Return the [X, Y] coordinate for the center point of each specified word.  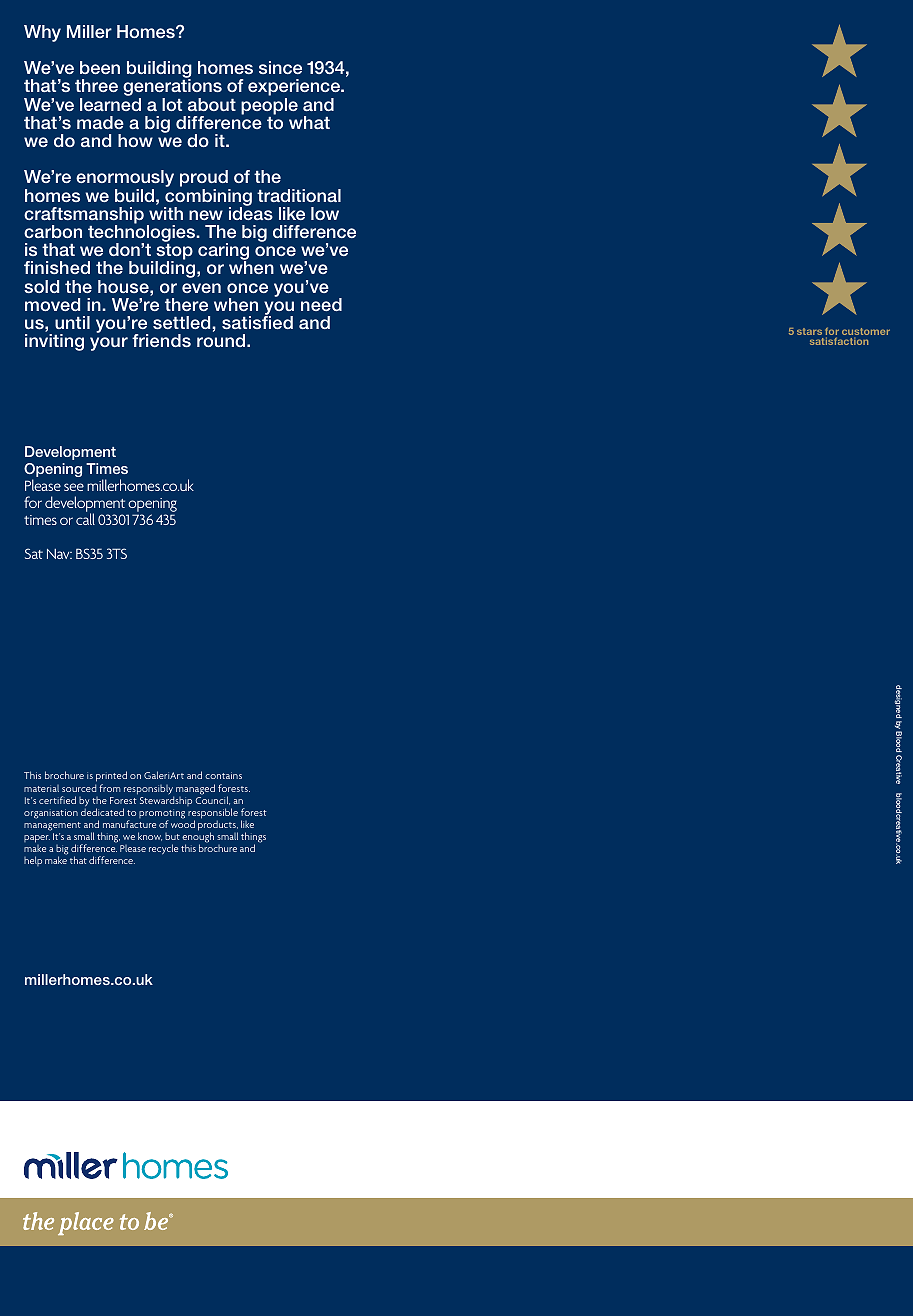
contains [223, 775]
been [100, 67]
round [222, 340]
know [150, 836]
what [309, 122]
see [74, 487]
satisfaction [839, 341]
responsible [213, 814]
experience [295, 89]
